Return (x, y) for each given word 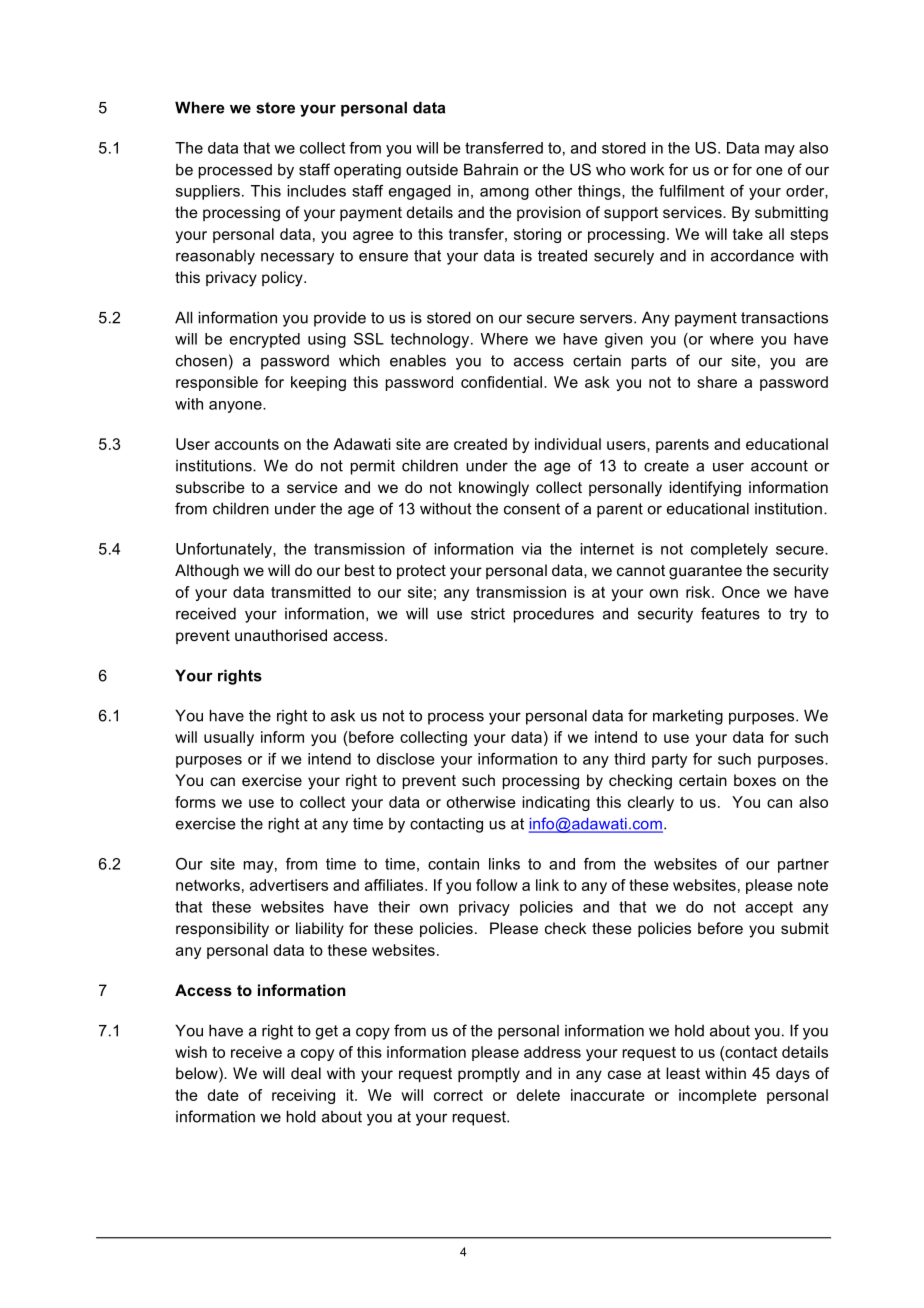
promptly (489, 1075)
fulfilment (691, 191)
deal (306, 1073)
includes (317, 191)
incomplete (718, 1096)
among (504, 194)
